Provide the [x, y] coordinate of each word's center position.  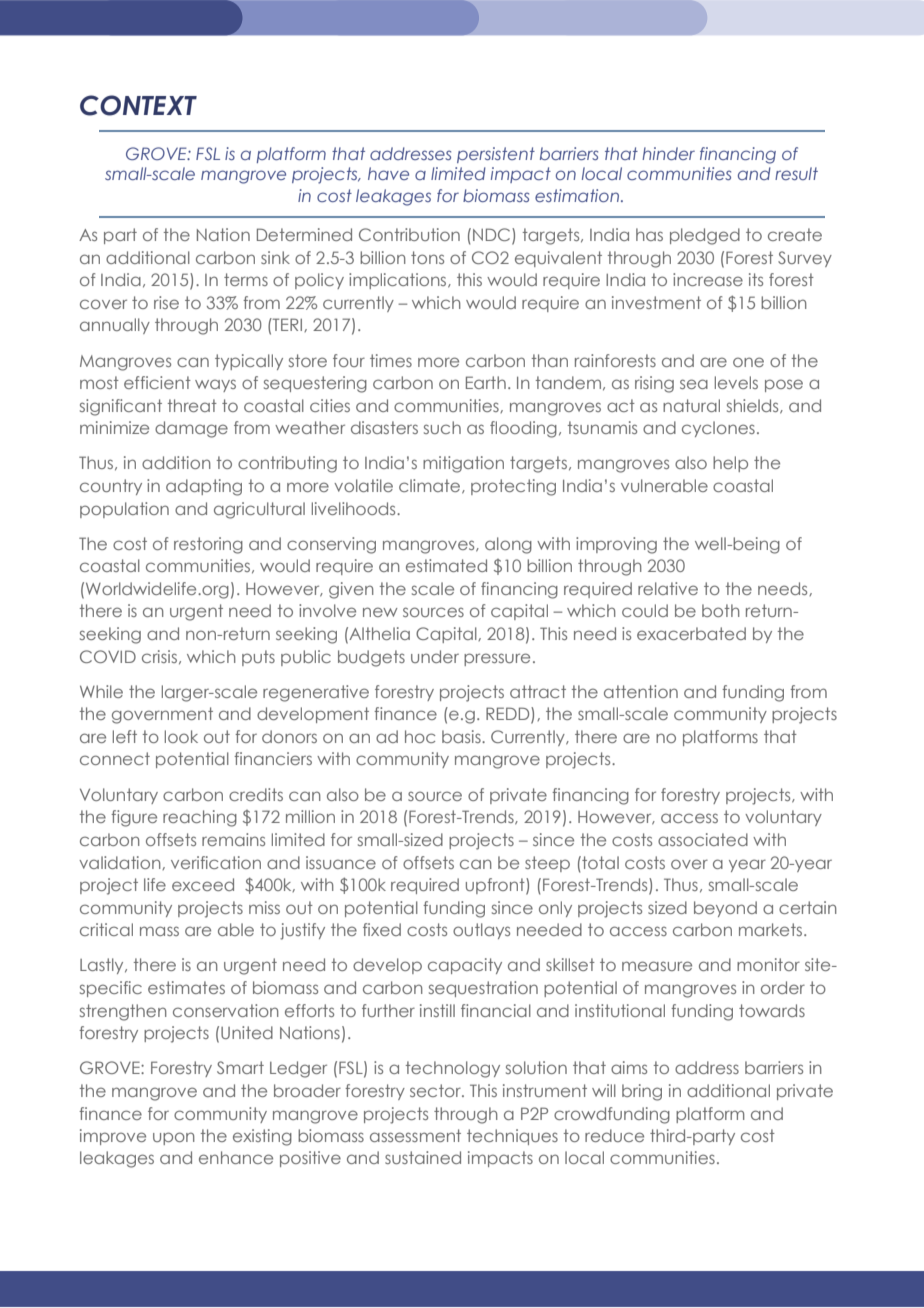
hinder [668, 153]
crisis [159, 656]
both [721, 610]
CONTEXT [138, 105]
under [435, 656]
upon [174, 1138]
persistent [496, 155]
